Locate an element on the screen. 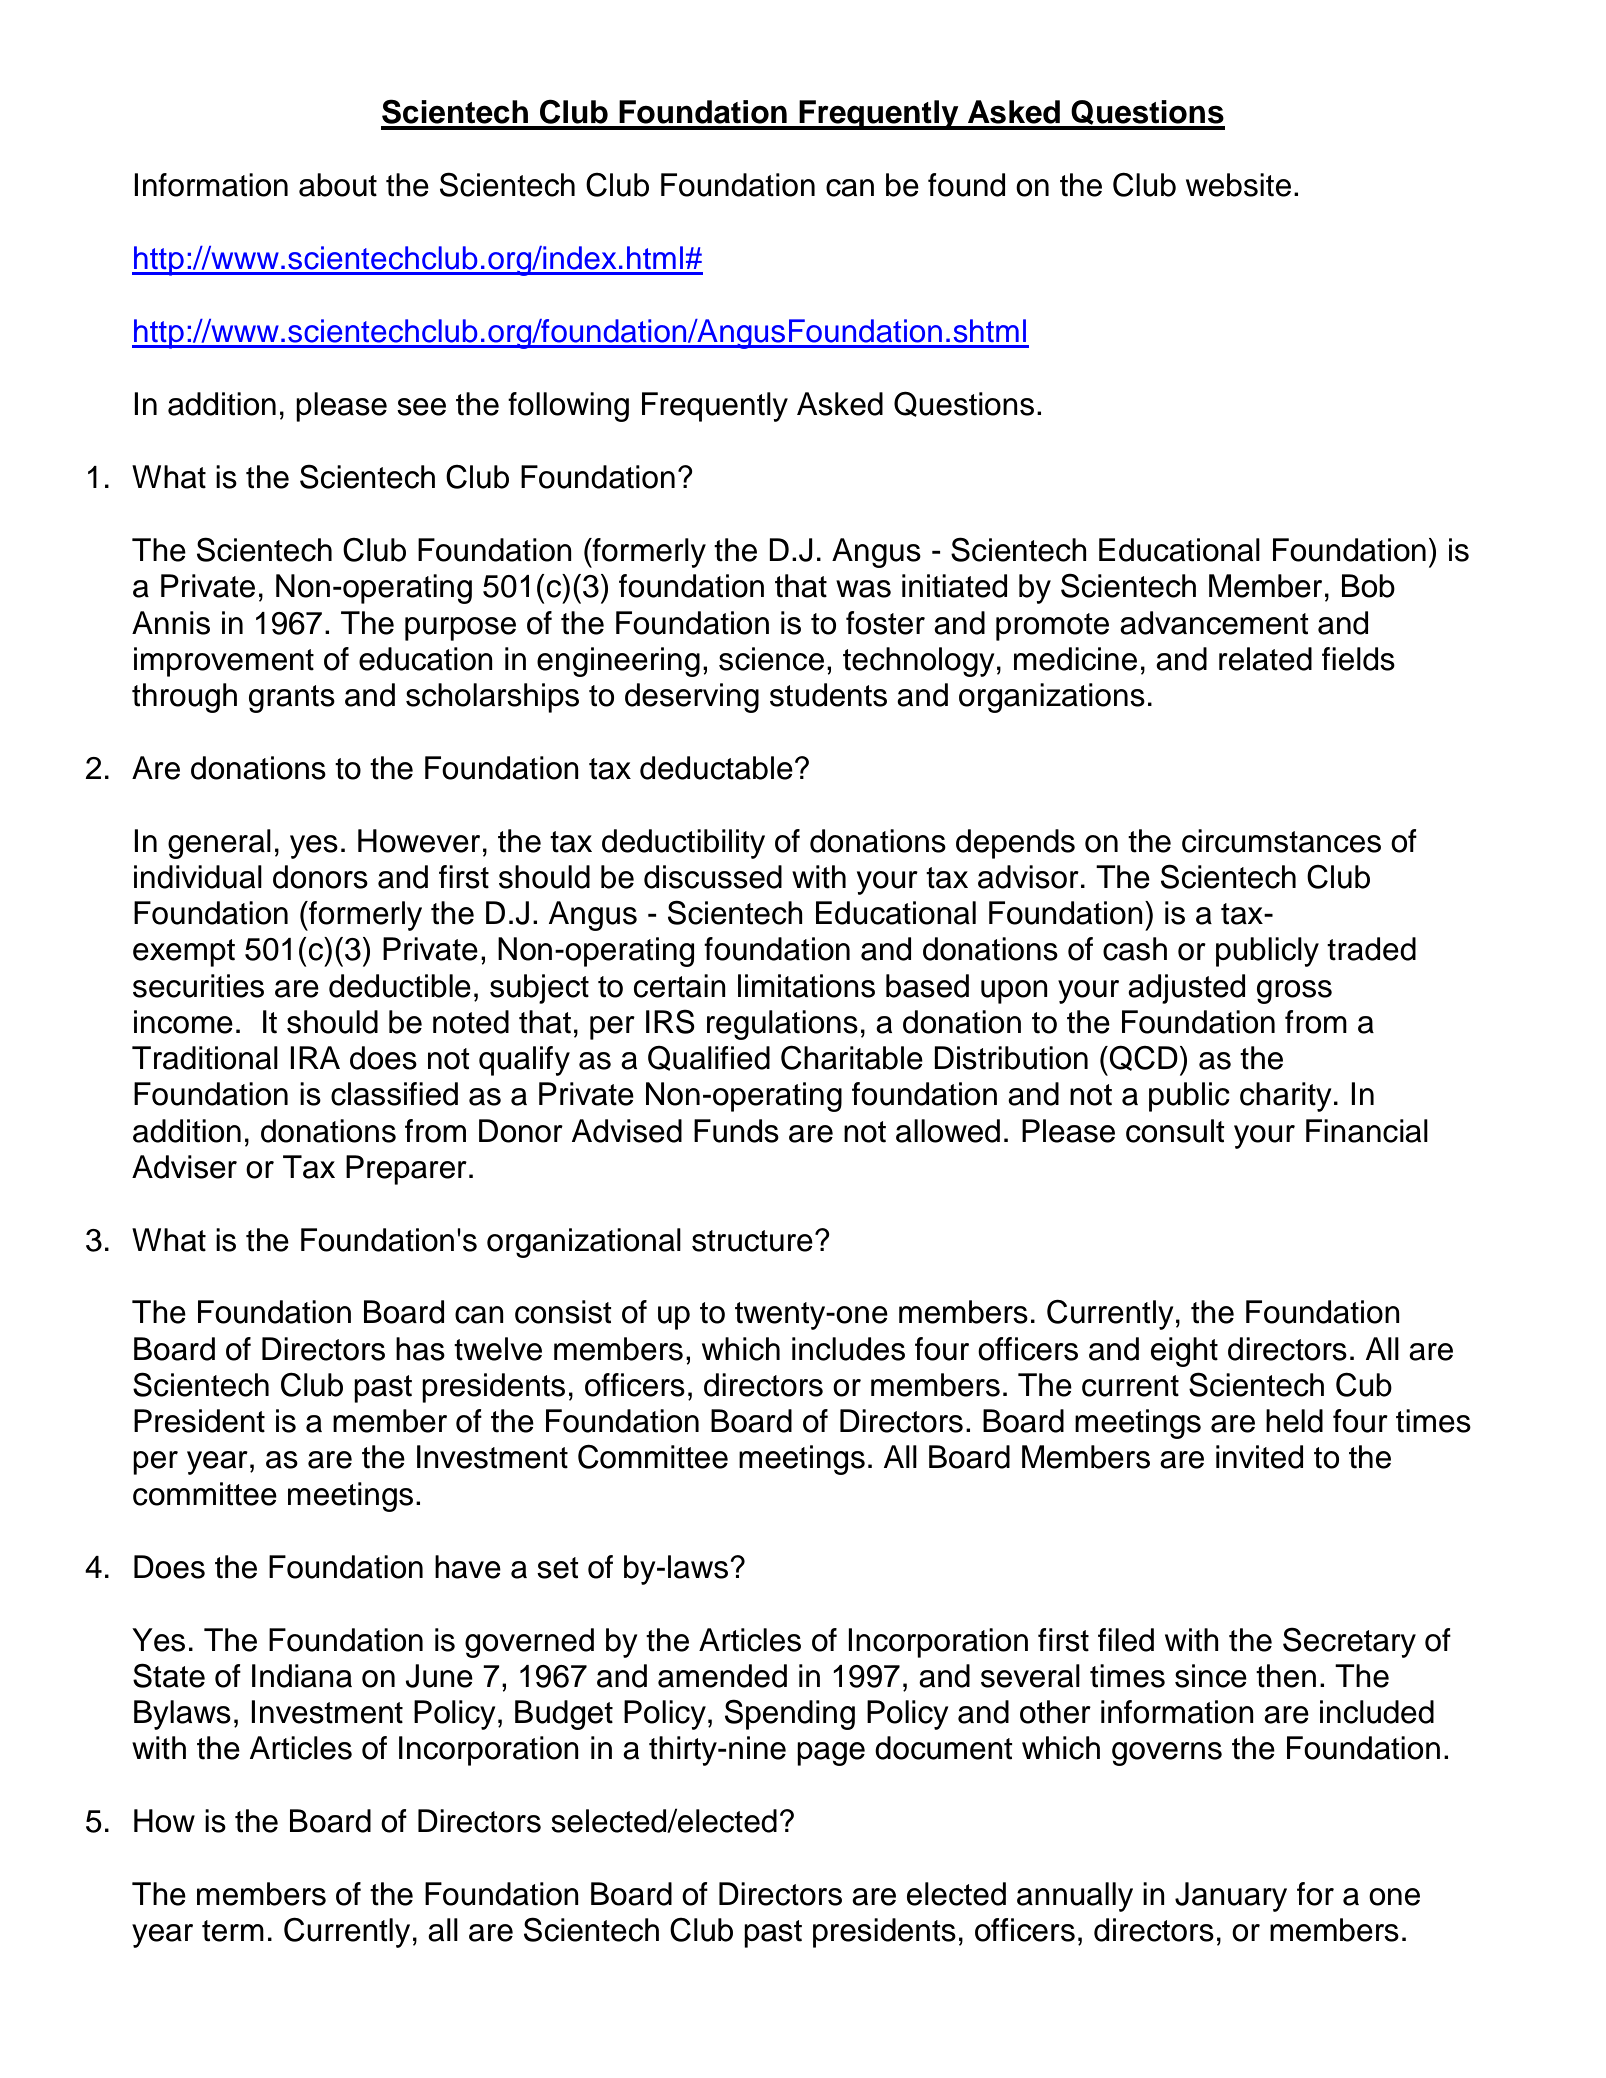 This screenshot has height=2078, width=1606. about is located at coordinates (338, 185).
